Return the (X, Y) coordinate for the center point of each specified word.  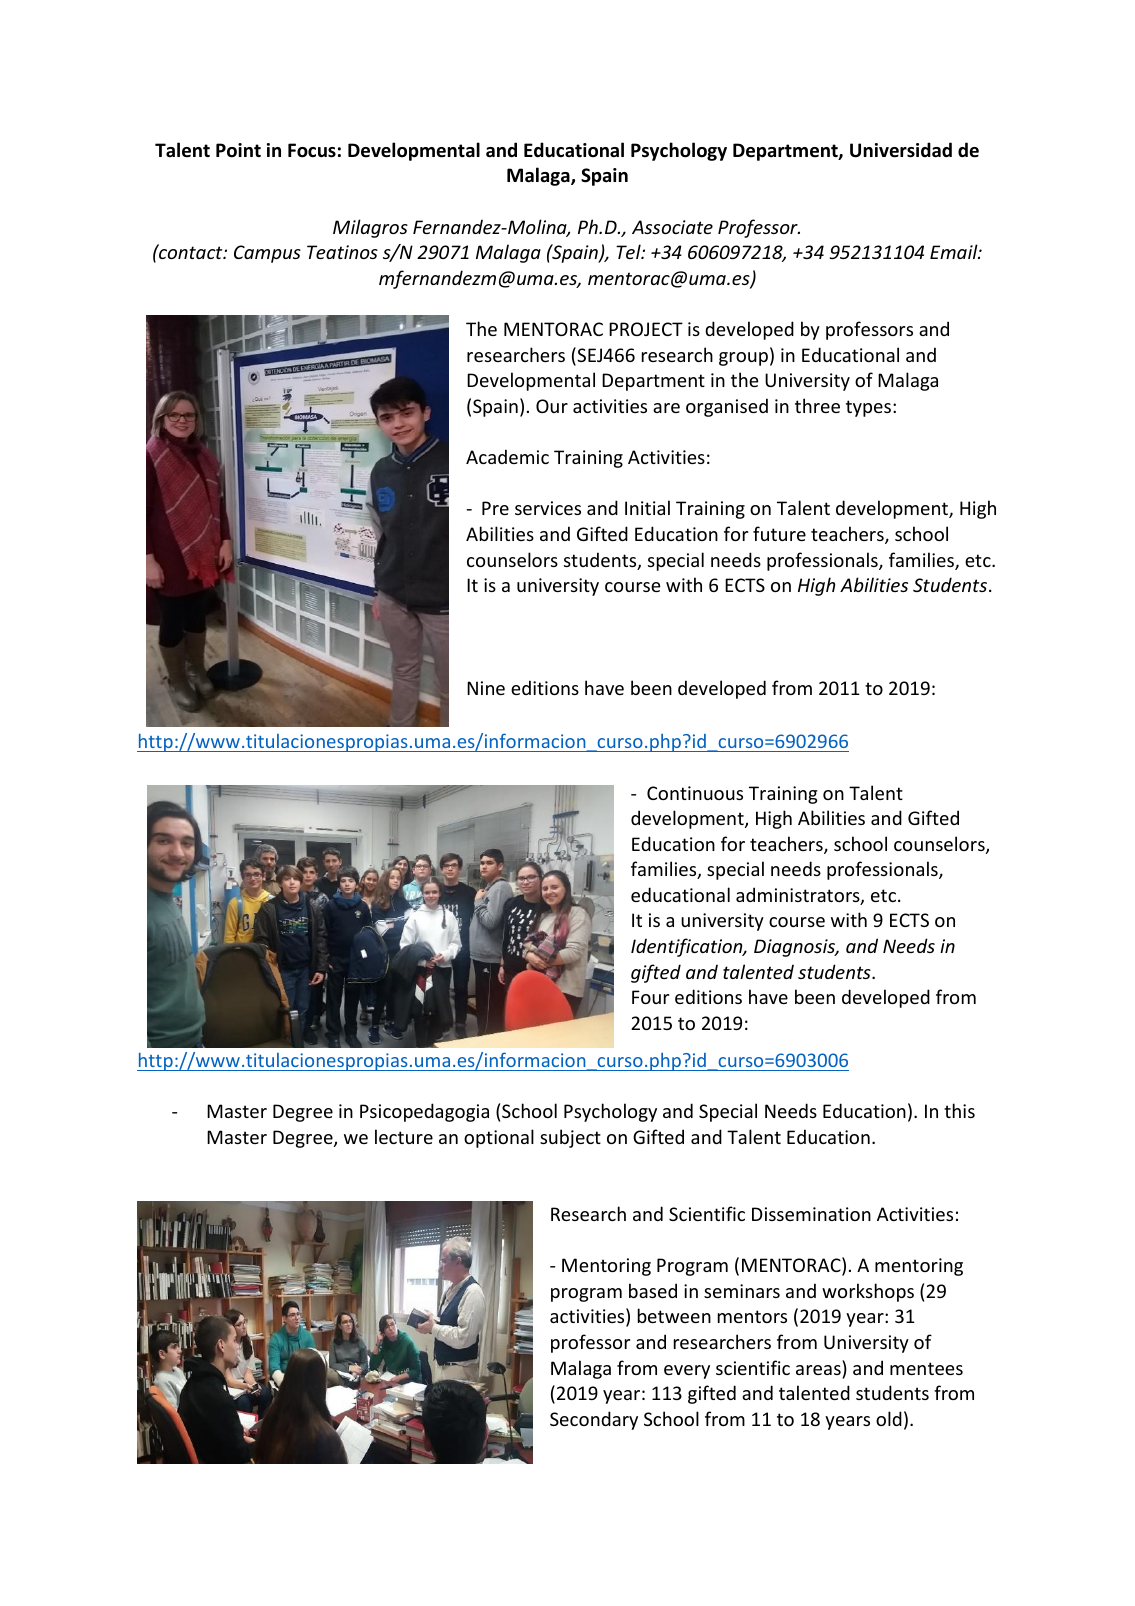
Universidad (901, 150)
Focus (312, 150)
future (779, 533)
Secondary (594, 1420)
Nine (486, 688)
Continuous (695, 793)
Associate (672, 227)
